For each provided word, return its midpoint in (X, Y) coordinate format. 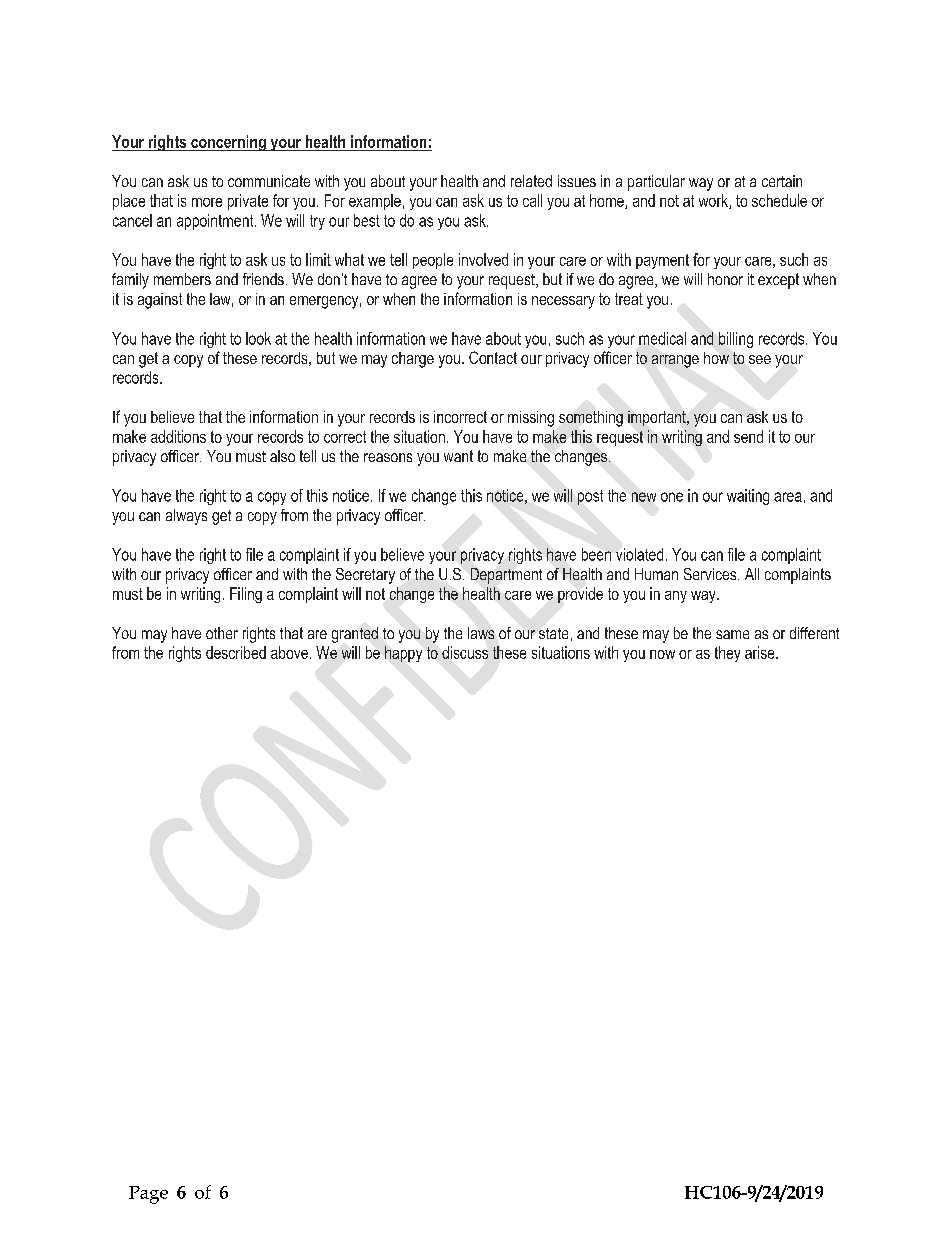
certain (782, 181)
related (531, 181)
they (727, 654)
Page (148, 1195)
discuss (465, 652)
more (207, 202)
